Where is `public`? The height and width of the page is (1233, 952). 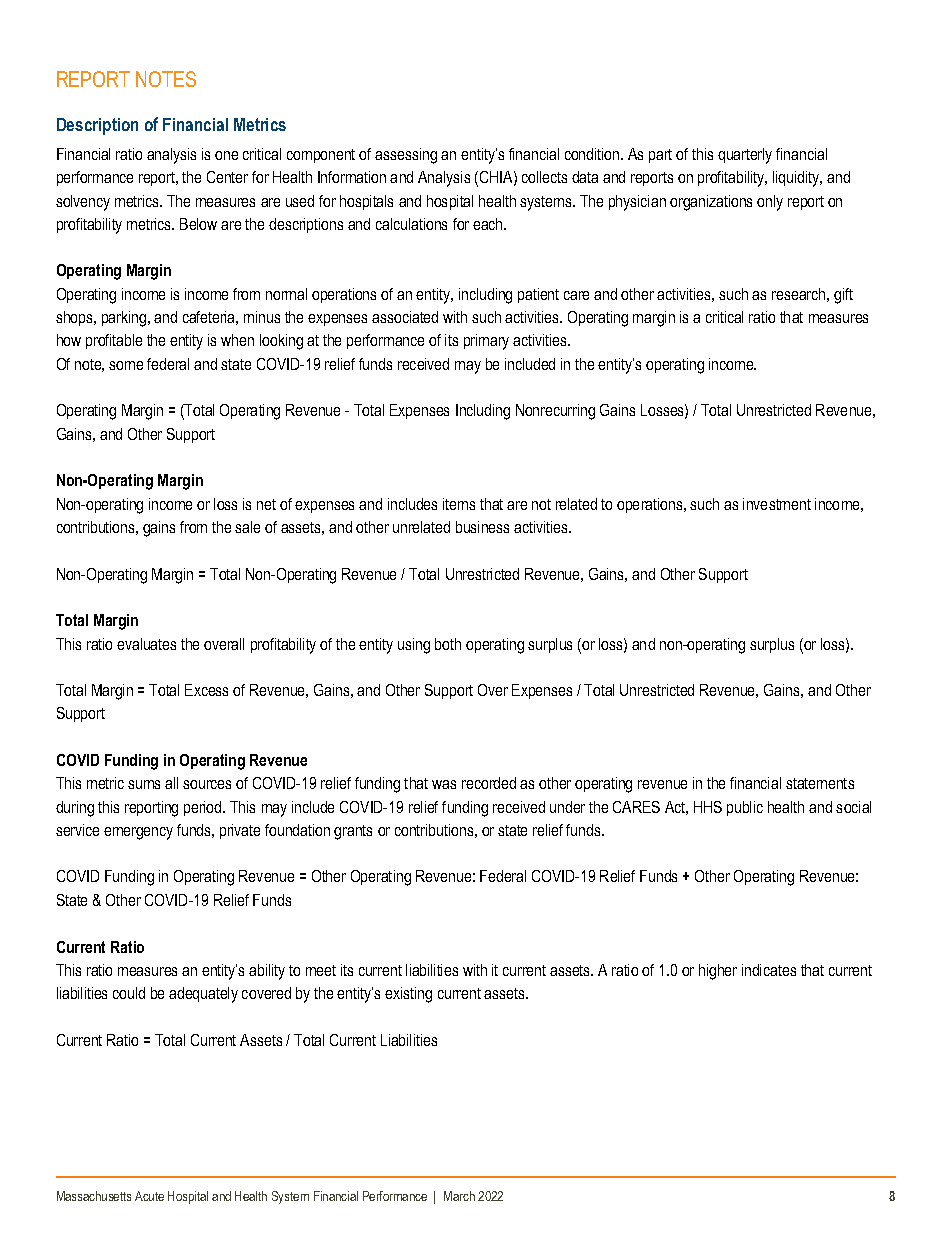
public is located at coordinates (745, 808).
